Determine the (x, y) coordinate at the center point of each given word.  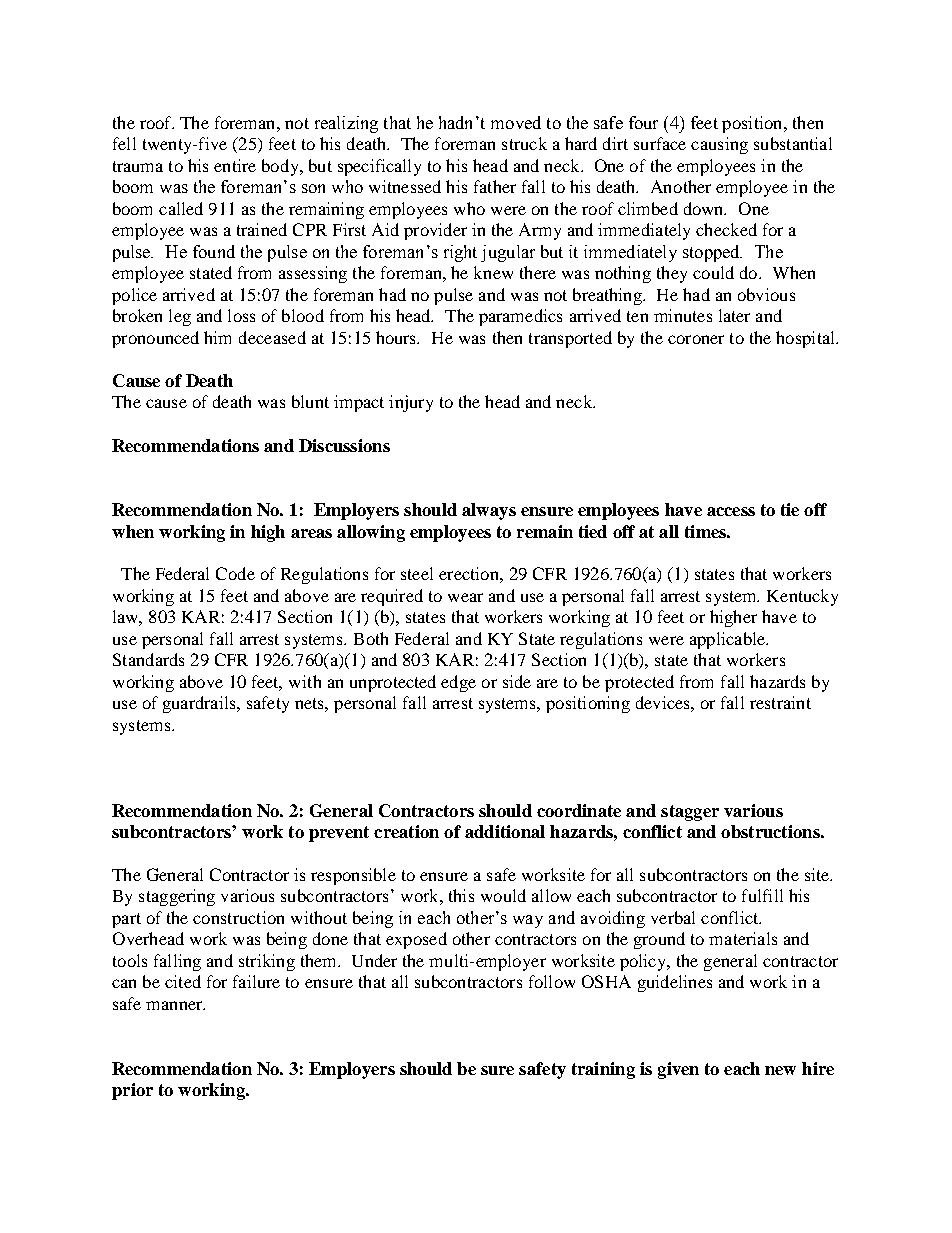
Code (235, 573)
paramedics (520, 317)
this (461, 895)
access (731, 511)
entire (235, 165)
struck (524, 143)
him (217, 337)
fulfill (762, 895)
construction (238, 917)
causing (719, 145)
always (489, 511)
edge (458, 683)
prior (132, 1091)
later (734, 315)
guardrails (200, 704)
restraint (780, 702)
